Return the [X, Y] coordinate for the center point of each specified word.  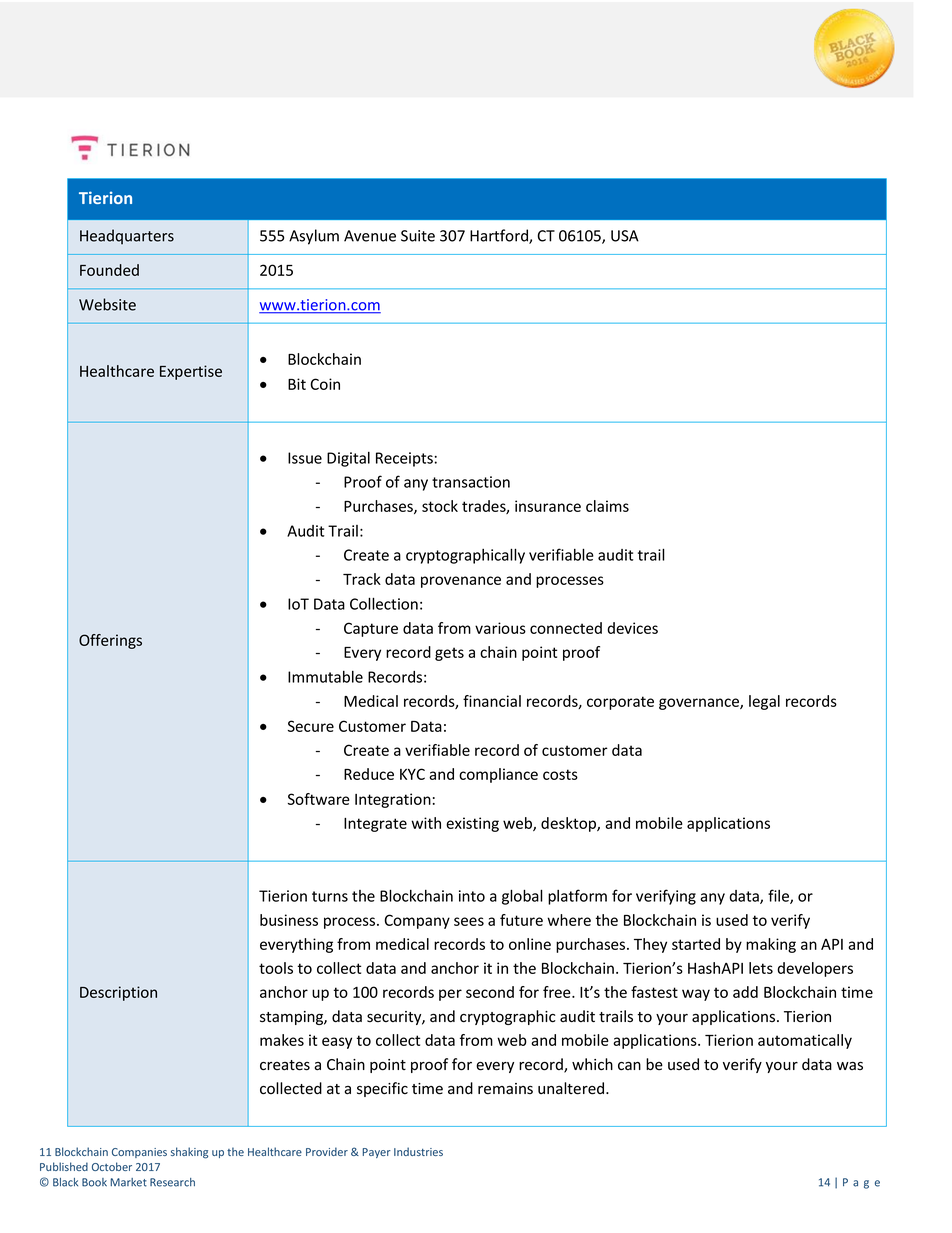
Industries [418, 1151]
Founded [109, 270]
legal [764, 702]
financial [492, 701]
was [850, 1066]
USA [625, 236]
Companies [139, 1153]
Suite [418, 236]
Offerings [110, 641]
